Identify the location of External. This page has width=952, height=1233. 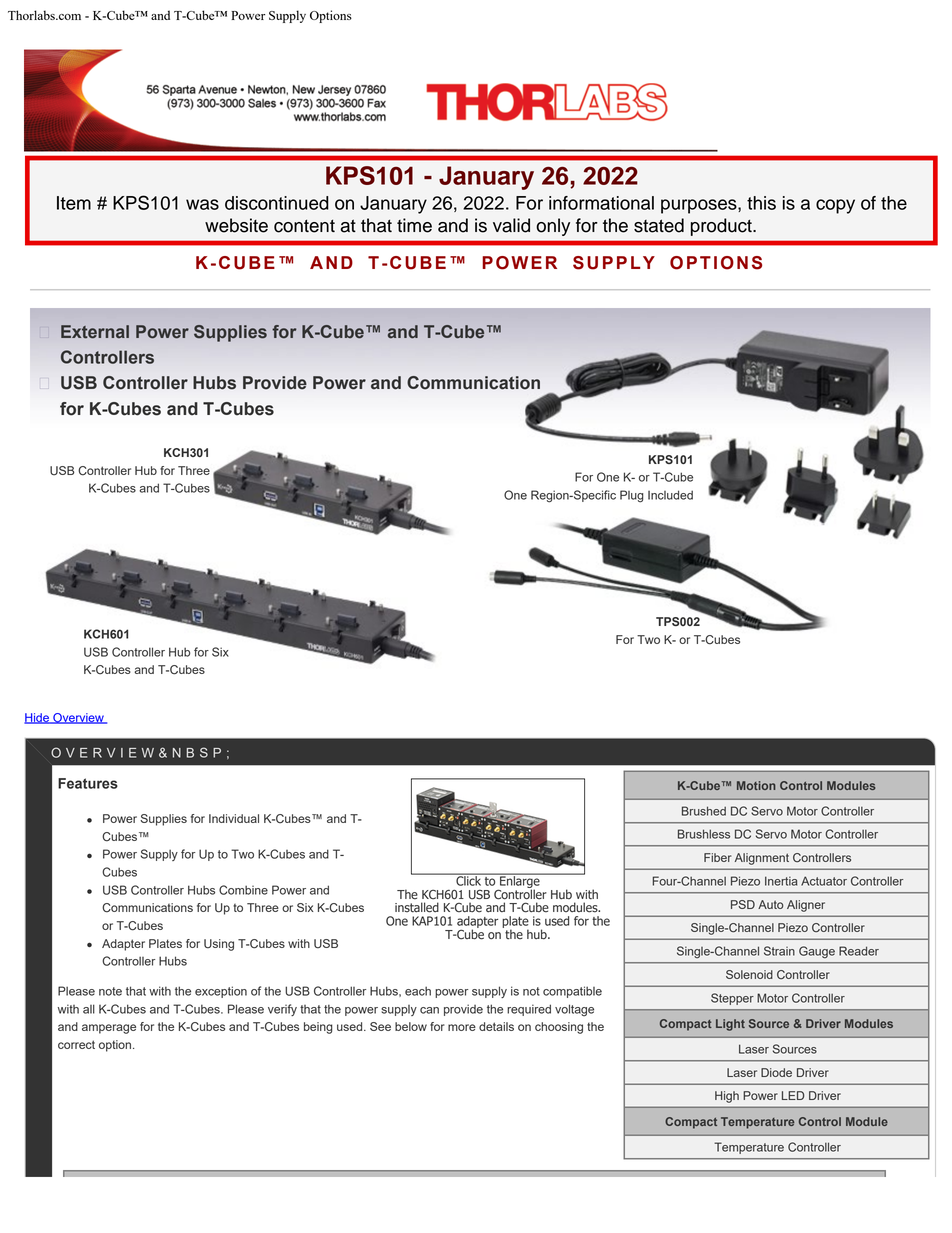
(95, 331).
